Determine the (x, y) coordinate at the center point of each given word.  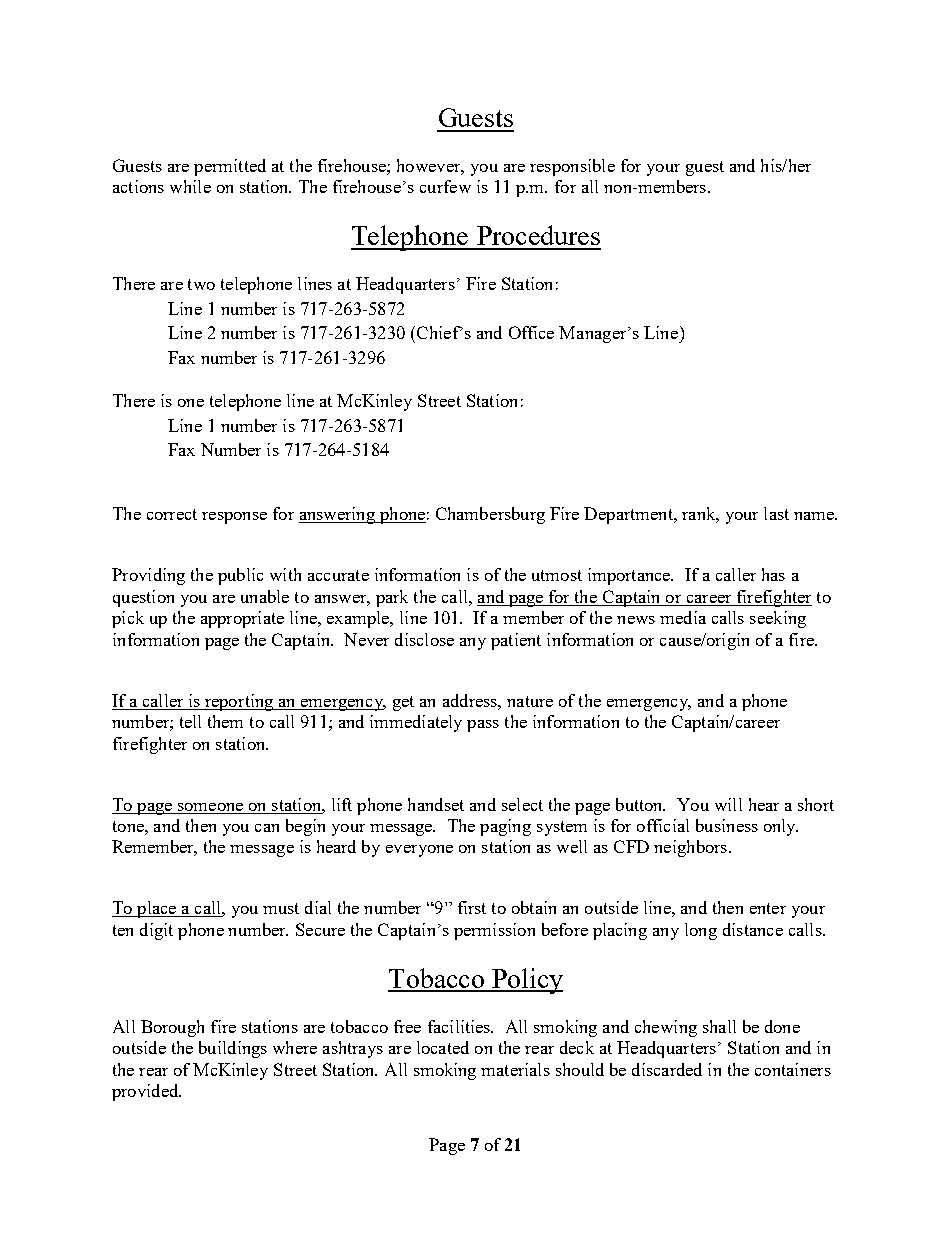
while (190, 186)
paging (505, 827)
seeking (778, 619)
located (443, 1047)
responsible (572, 167)
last (776, 513)
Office (531, 332)
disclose (424, 639)
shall (719, 1026)
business (727, 825)
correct (172, 514)
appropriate (242, 619)
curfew (445, 186)
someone (210, 807)
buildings (233, 1049)
